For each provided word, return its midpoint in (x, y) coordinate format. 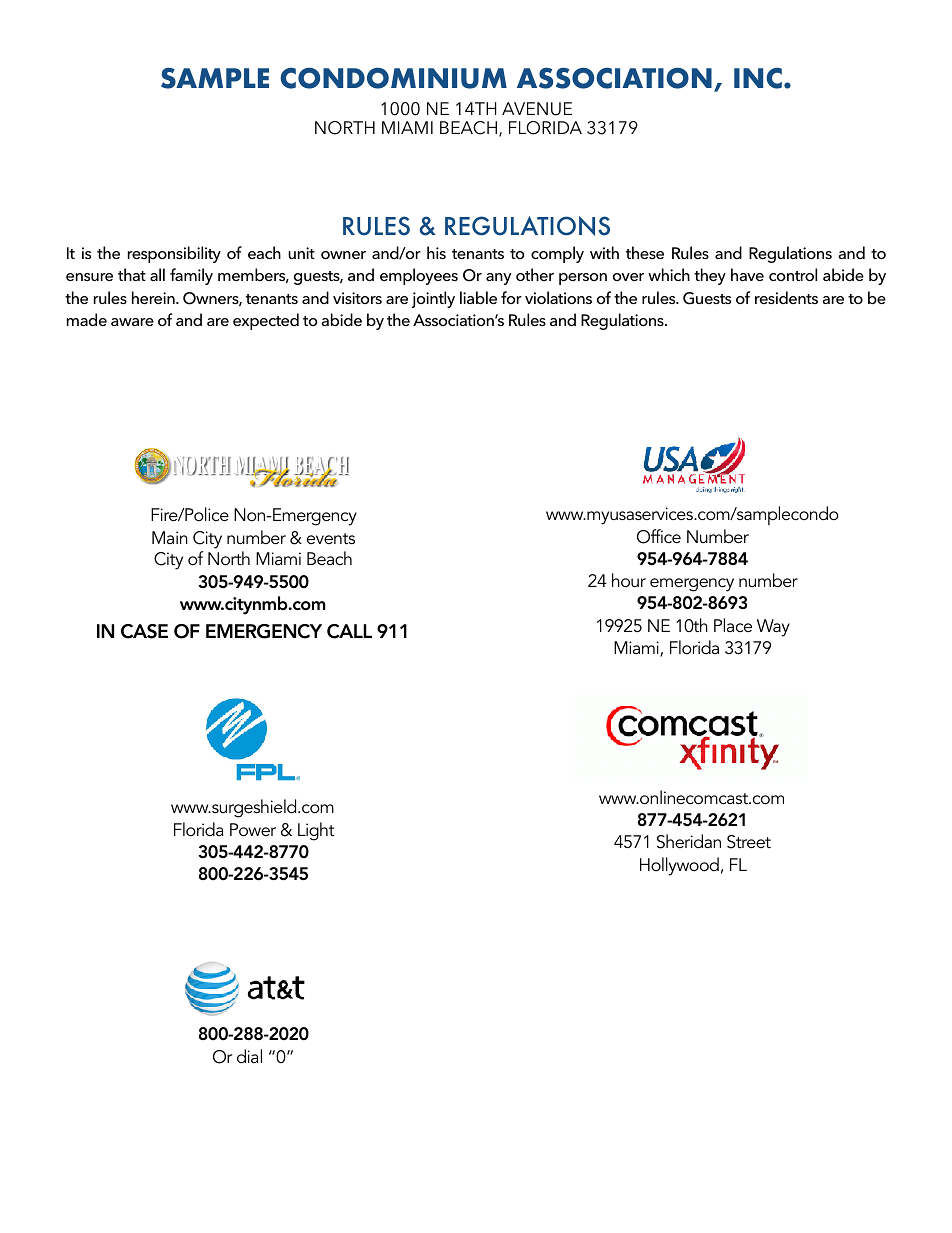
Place (733, 625)
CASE (144, 631)
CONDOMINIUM (393, 78)
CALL (349, 631)
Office (659, 536)
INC (758, 78)
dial (249, 1056)
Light (316, 831)
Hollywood (679, 866)
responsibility (174, 254)
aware (132, 322)
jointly (433, 299)
